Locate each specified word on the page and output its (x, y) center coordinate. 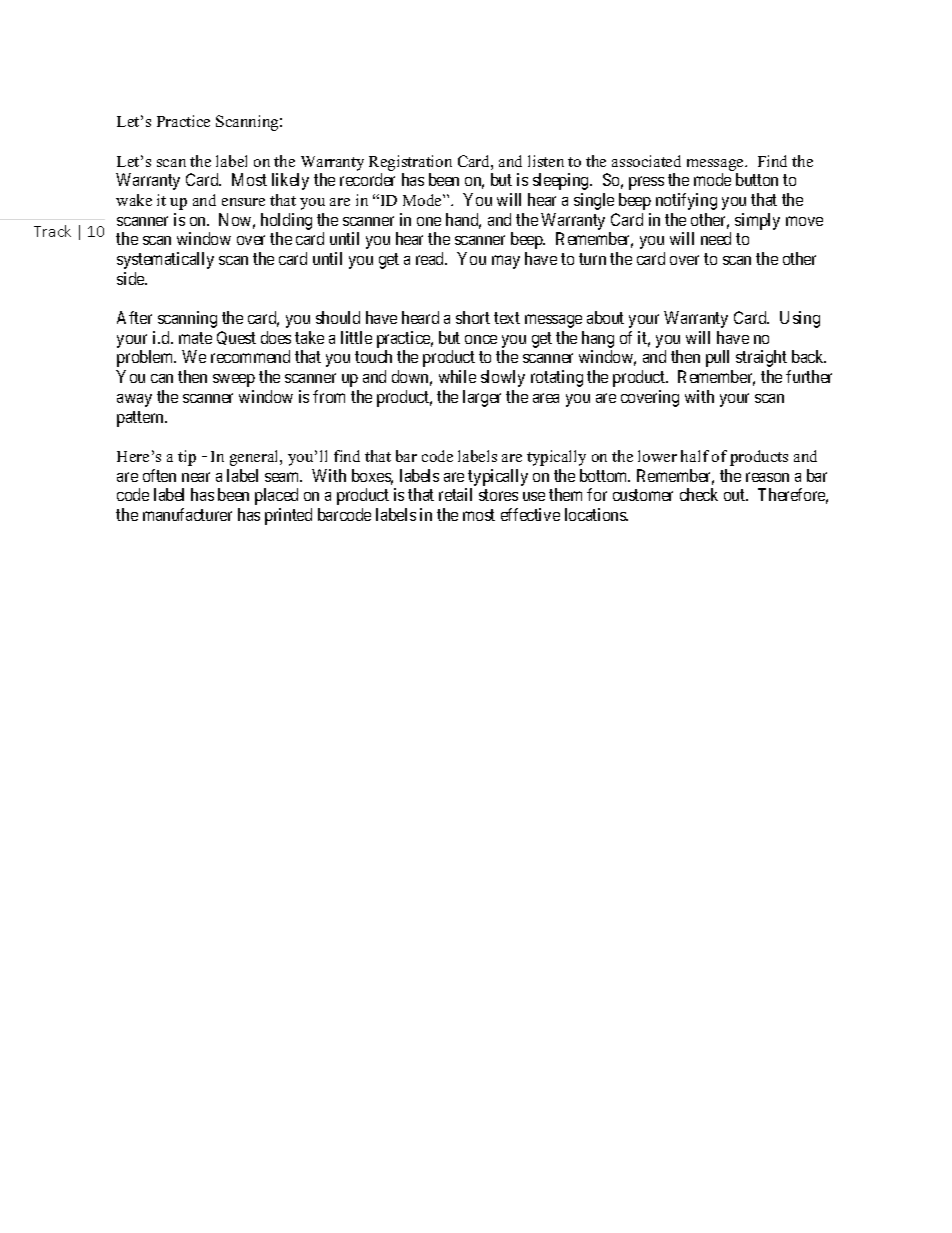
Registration (410, 163)
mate (195, 338)
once (481, 339)
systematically (165, 260)
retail (455, 494)
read (431, 258)
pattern (142, 419)
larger (482, 398)
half (695, 456)
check (699, 494)
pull (717, 358)
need (716, 238)
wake (134, 200)
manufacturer (187, 514)
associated (646, 161)
